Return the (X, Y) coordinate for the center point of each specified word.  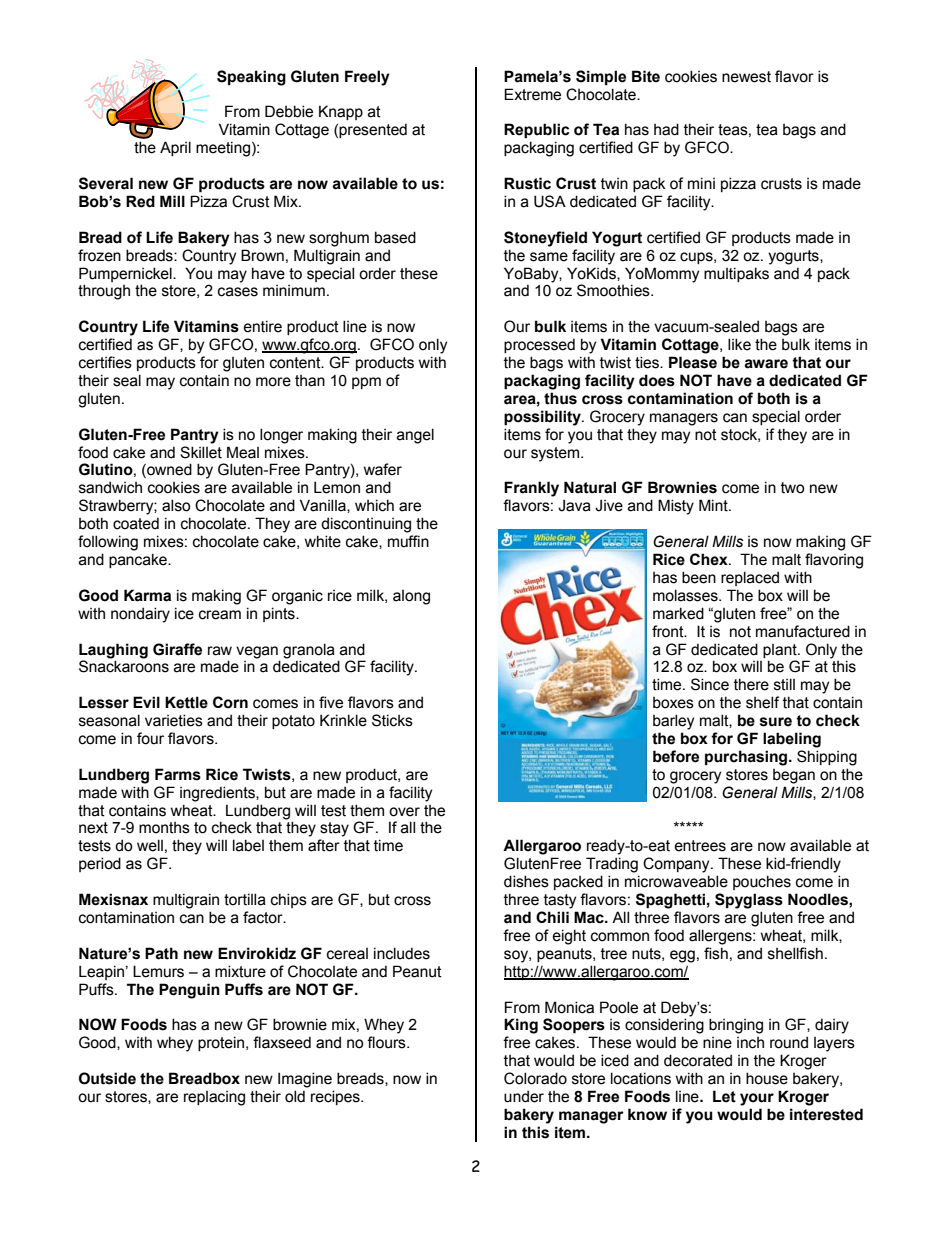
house (767, 1078)
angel (415, 436)
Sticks (392, 720)
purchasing (747, 758)
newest (746, 77)
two (793, 488)
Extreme (532, 94)
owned (168, 470)
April (175, 148)
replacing (214, 1098)
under (524, 1096)
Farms (178, 774)
